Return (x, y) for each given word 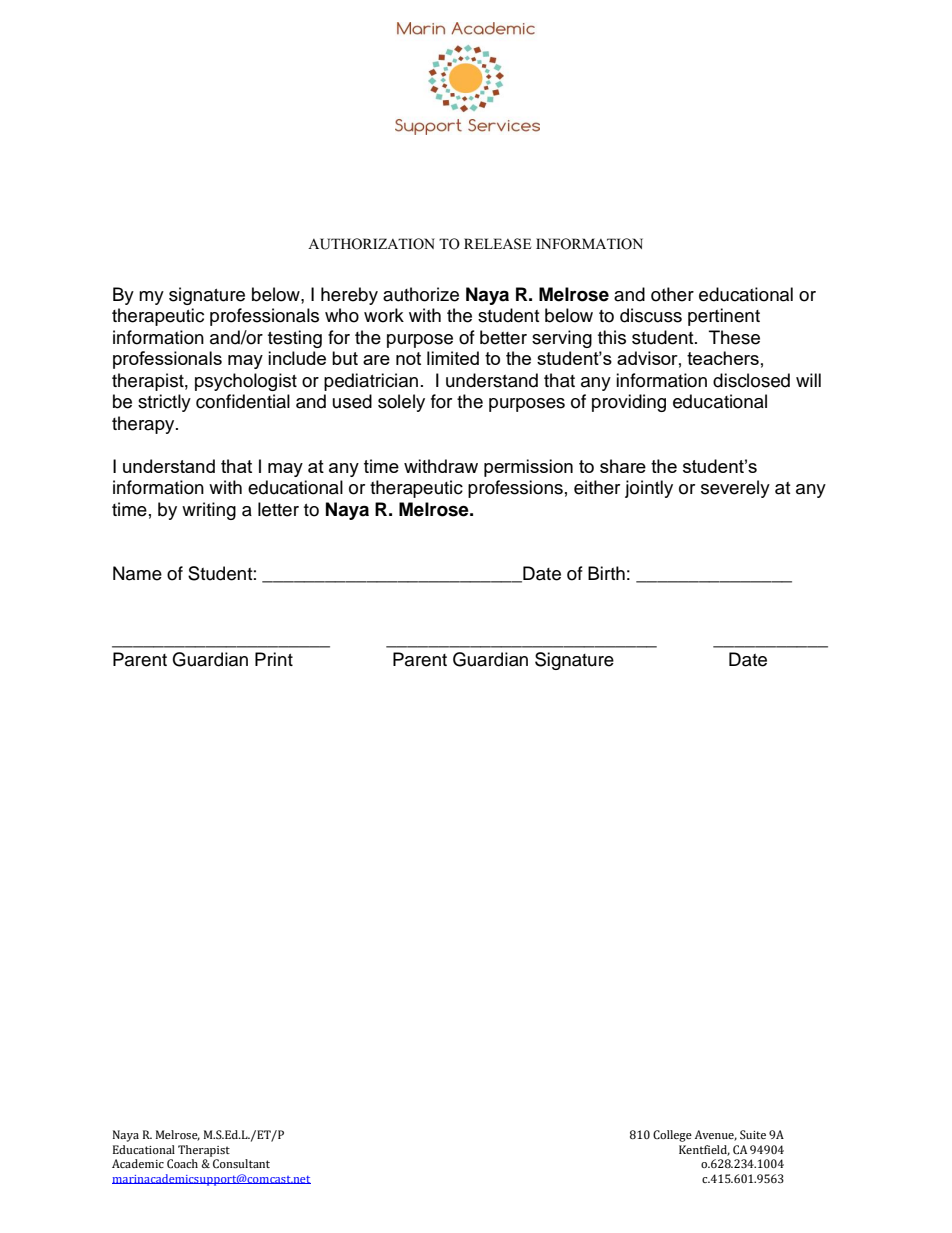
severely (735, 489)
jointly (649, 489)
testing (295, 339)
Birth (606, 573)
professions (515, 489)
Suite (753, 1134)
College (672, 1136)
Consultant (241, 1164)
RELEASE (497, 244)
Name (137, 573)
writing (209, 511)
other (672, 294)
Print (274, 659)
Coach (182, 1163)
